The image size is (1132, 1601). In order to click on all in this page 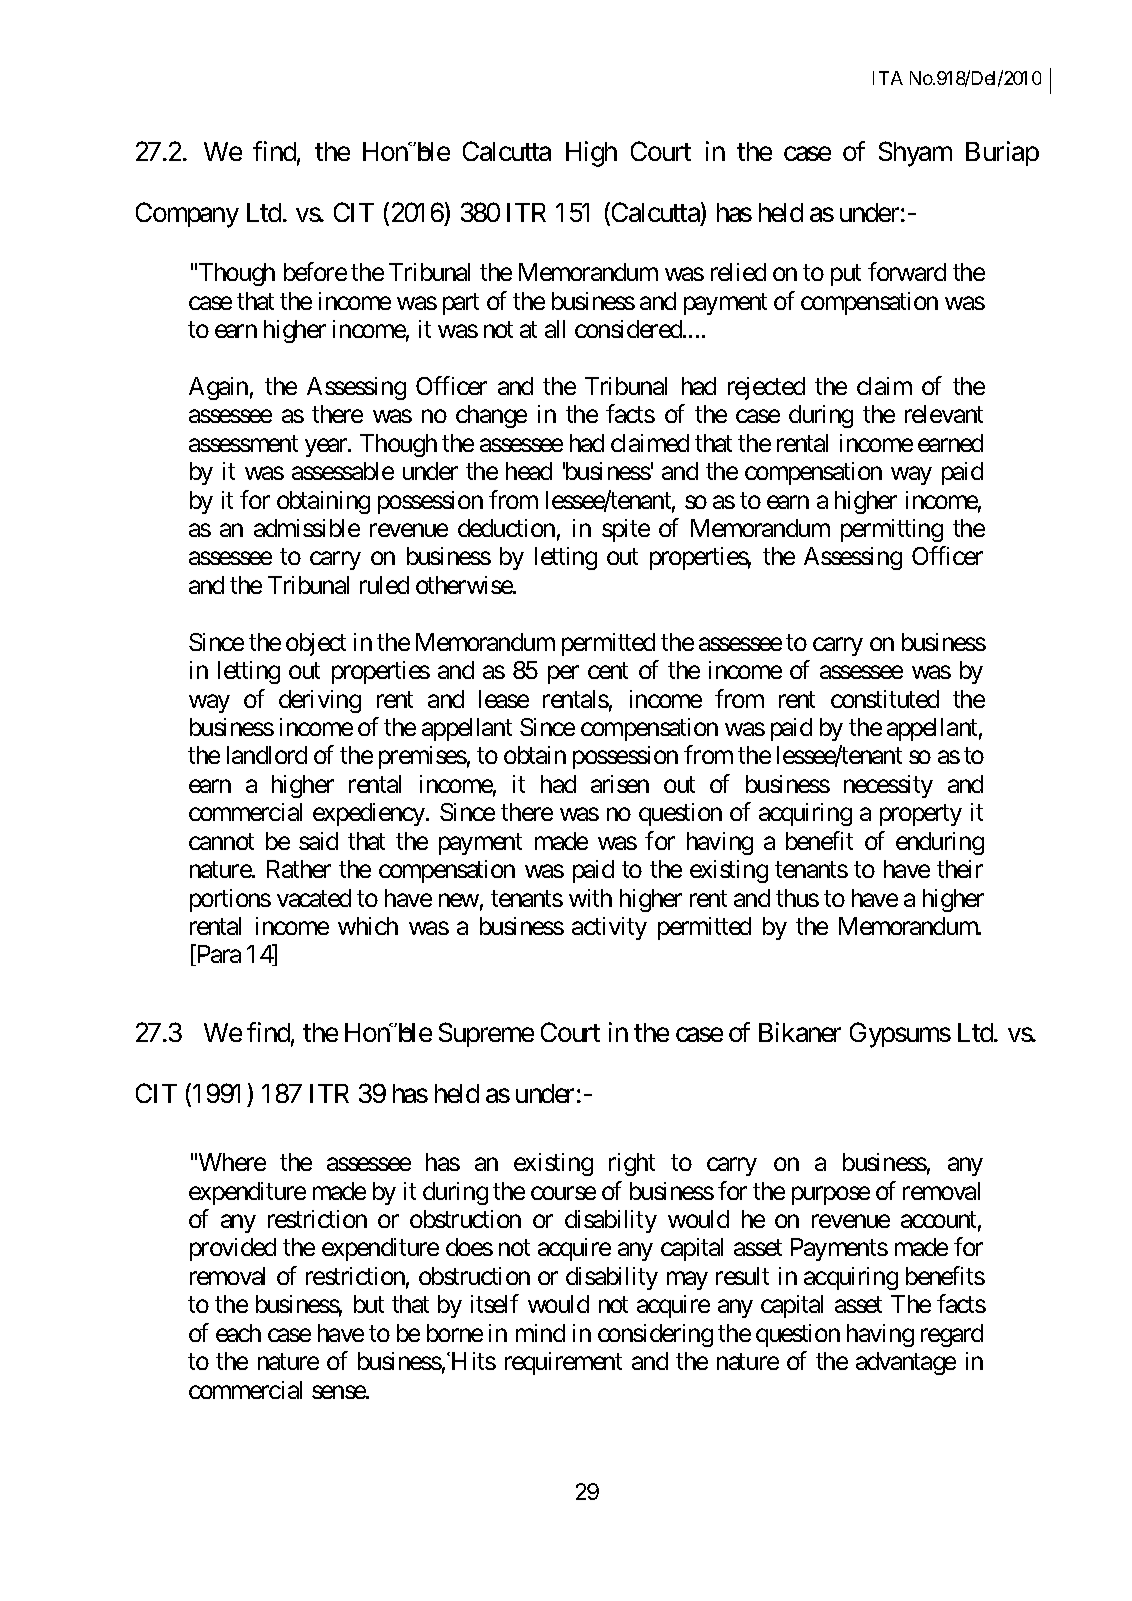, I will do `click(555, 329)`.
